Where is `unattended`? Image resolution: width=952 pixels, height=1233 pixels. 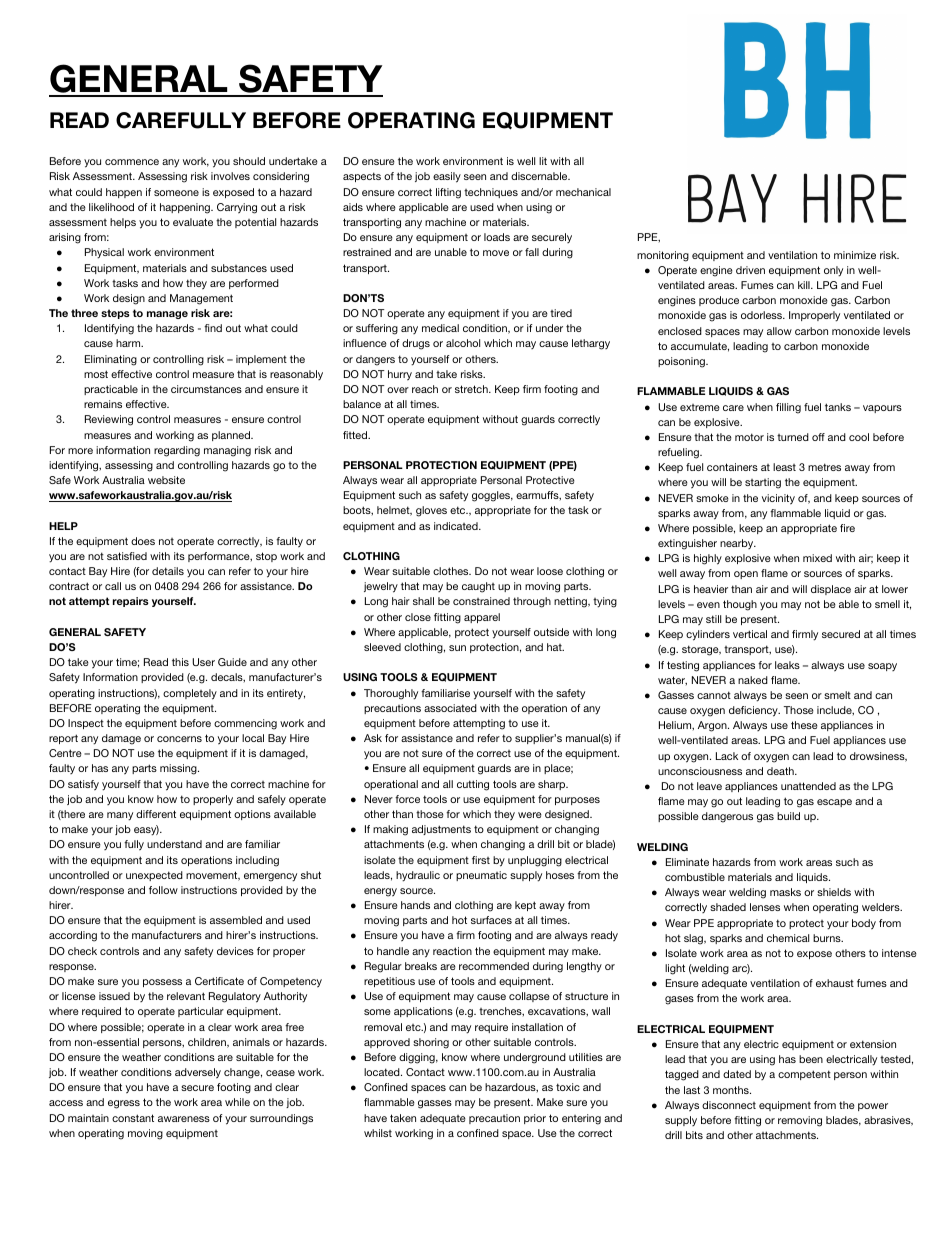
unattended is located at coordinates (808, 786).
